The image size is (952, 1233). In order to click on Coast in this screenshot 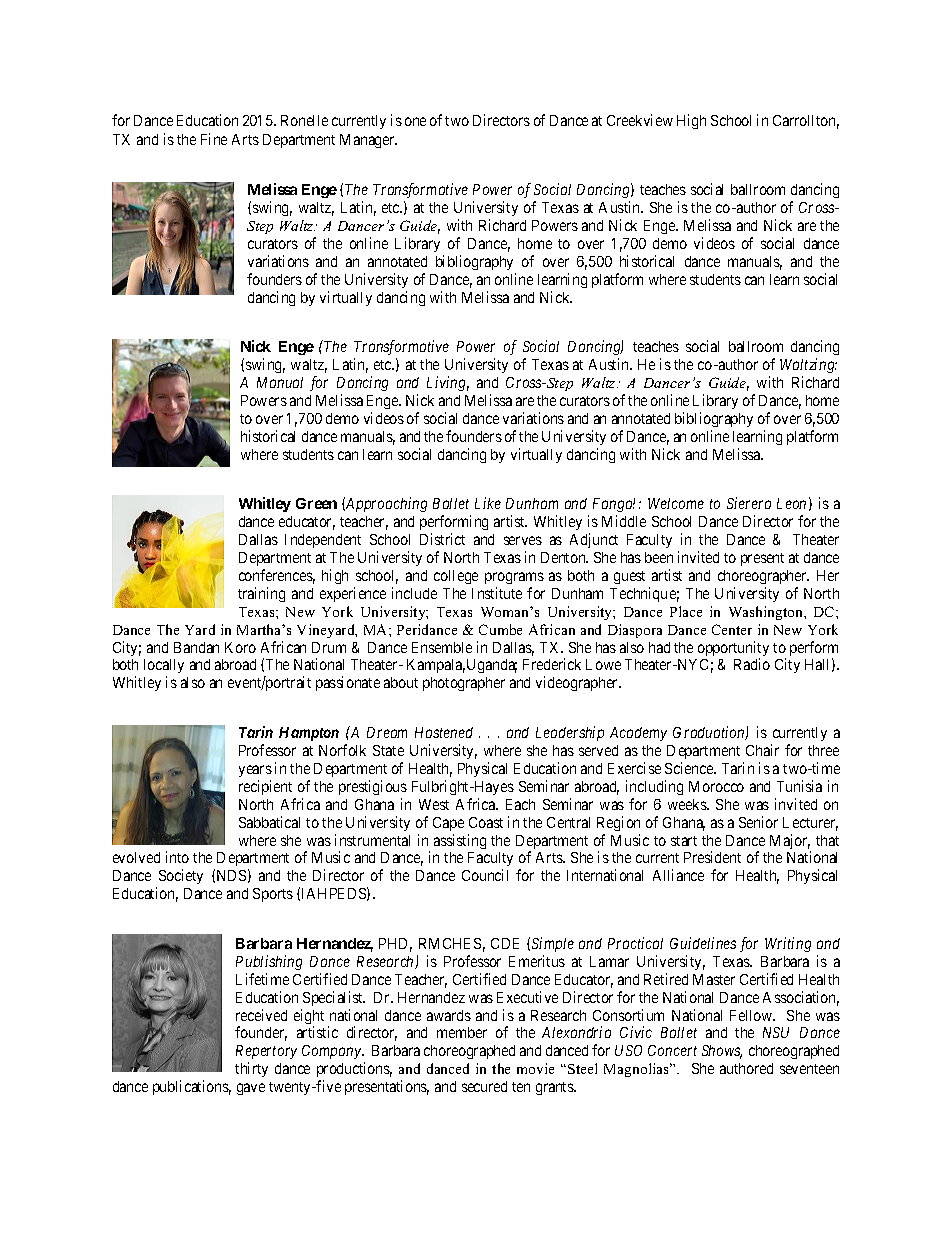, I will do `click(486, 822)`.
